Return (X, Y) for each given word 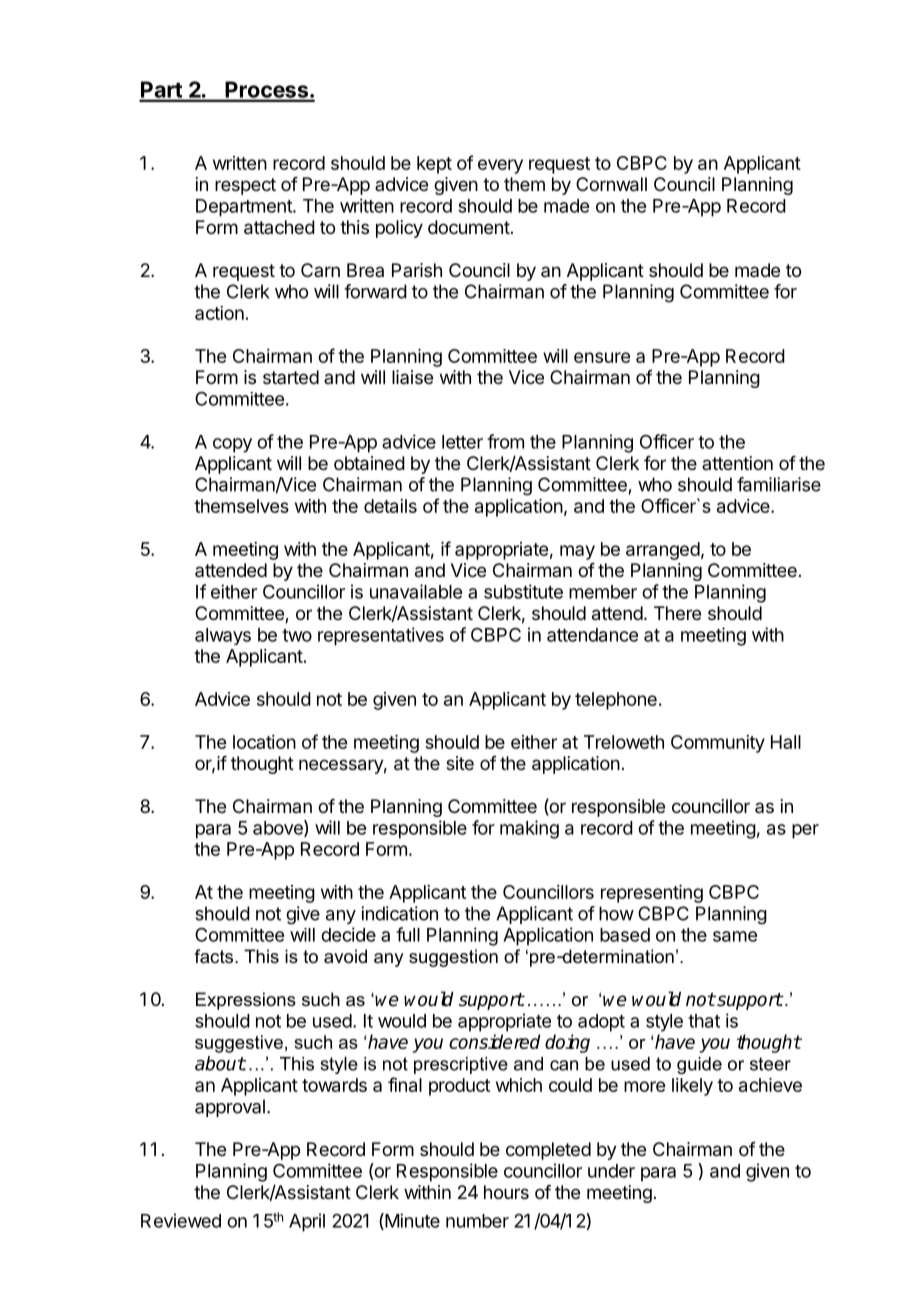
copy (232, 445)
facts (215, 956)
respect (245, 186)
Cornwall (611, 184)
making (529, 829)
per (805, 831)
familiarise (779, 484)
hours (506, 1192)
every (500, 166)
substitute (523, 591)
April (307, 1222)
